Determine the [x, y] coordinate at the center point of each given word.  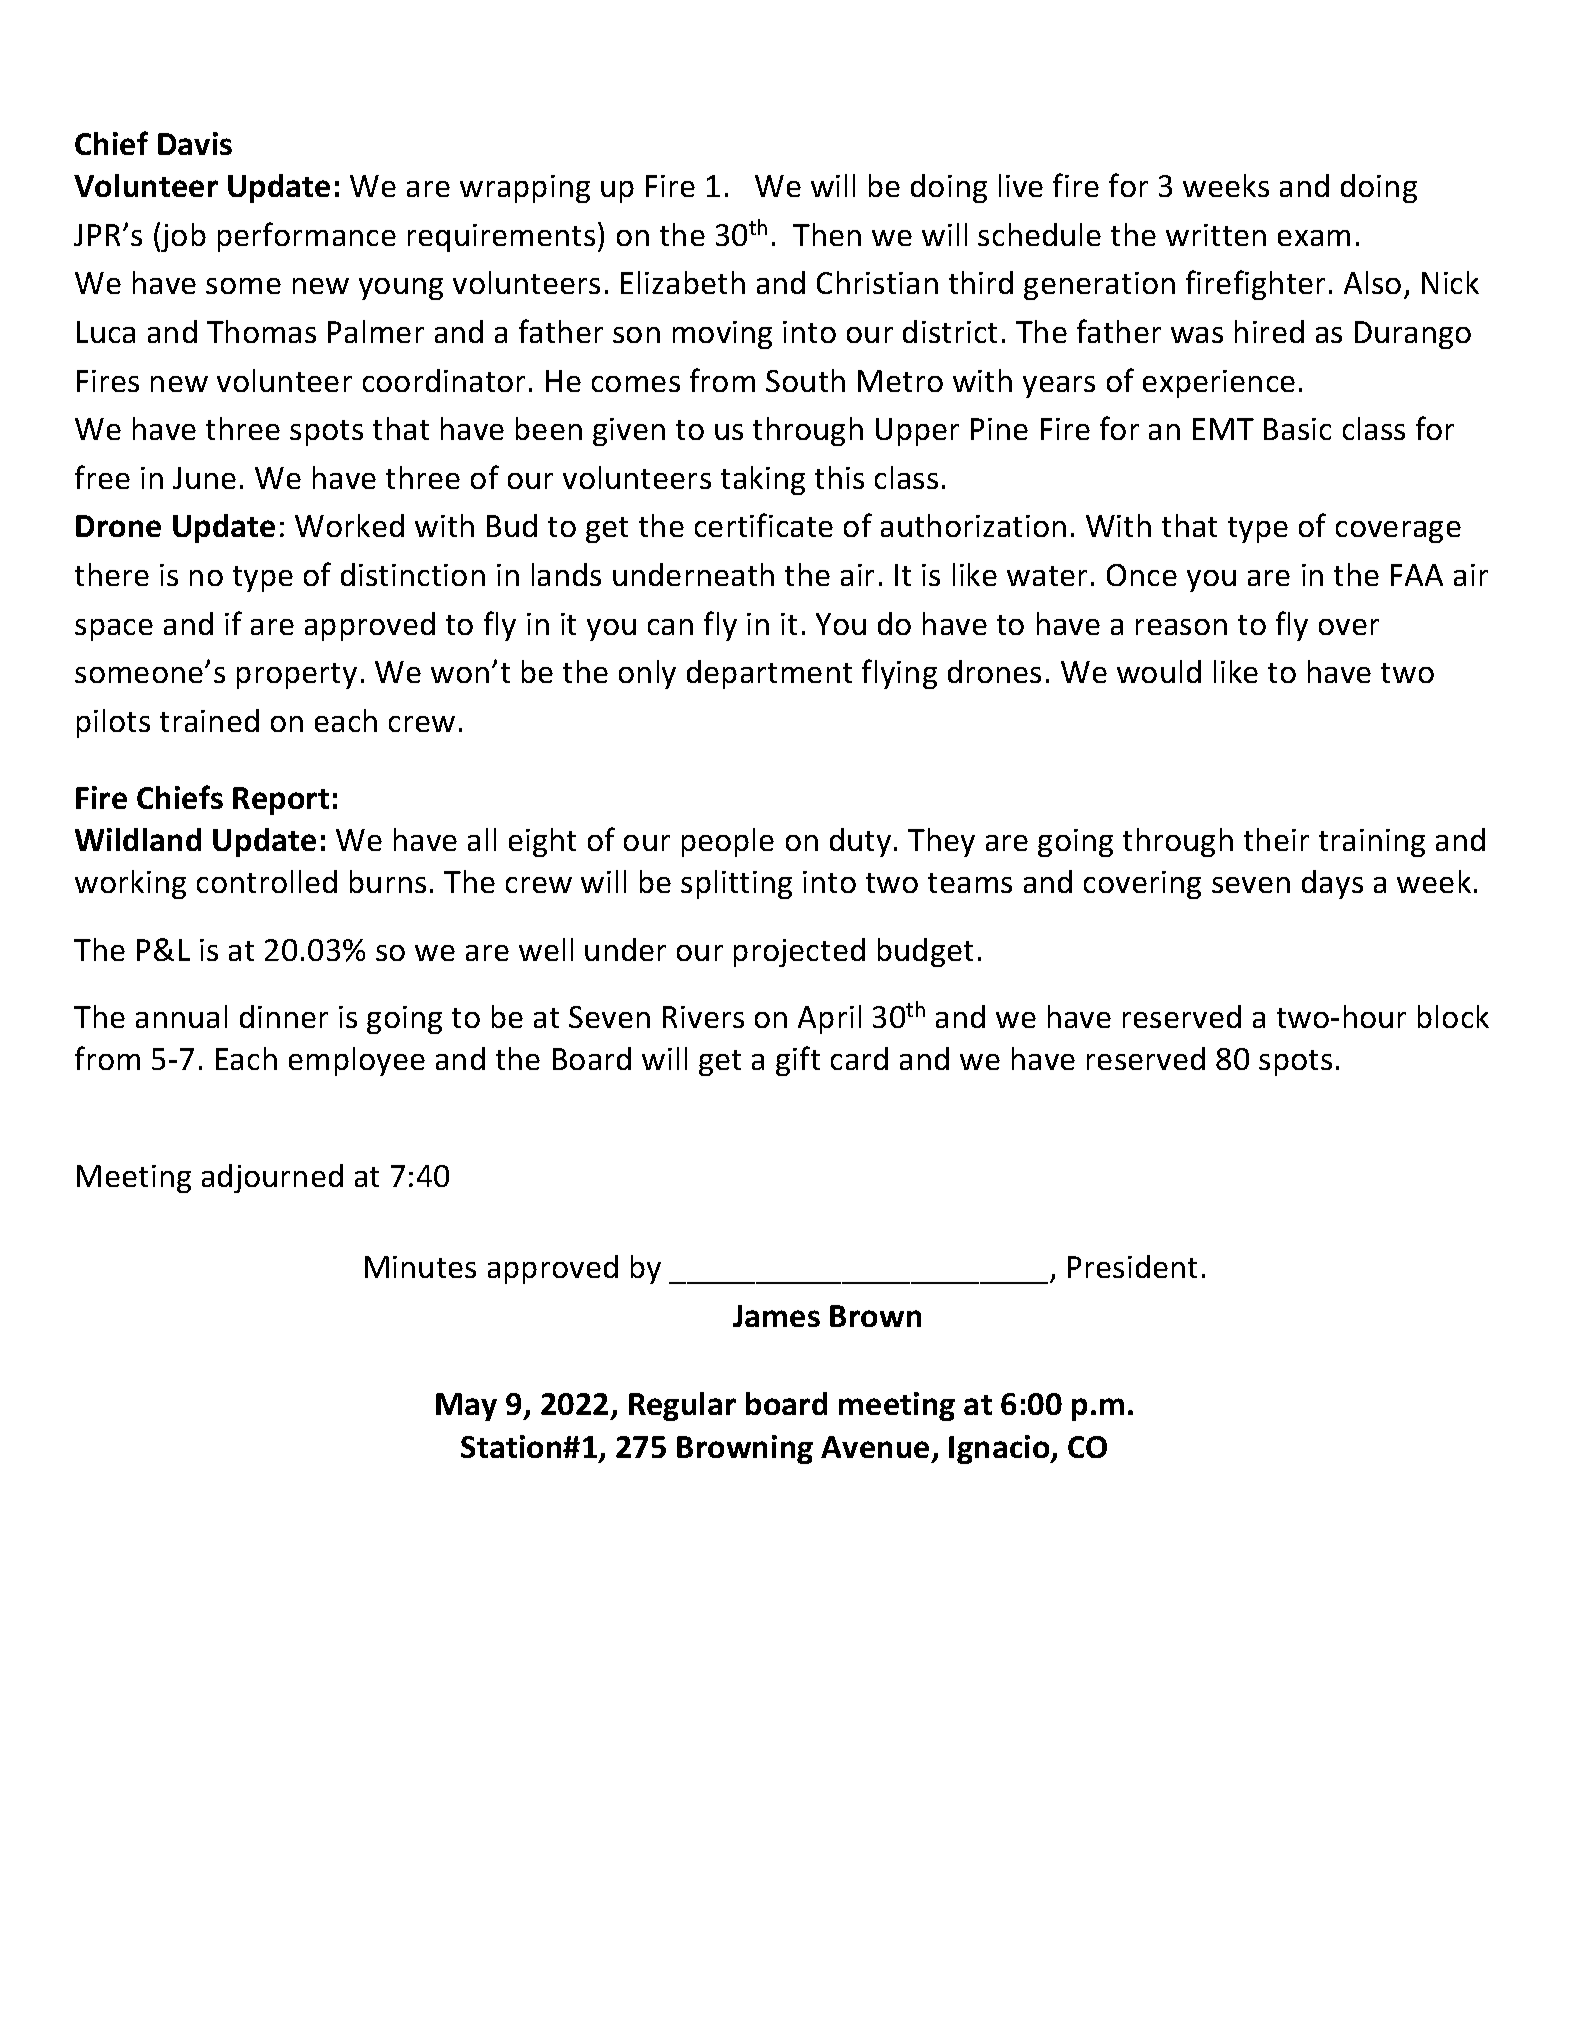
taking [763, 480]
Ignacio [1000, 1449]
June [204, 478]
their [1276, 839]
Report [281, 801]
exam [1314, 238]
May [466, 1407]
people [728, 842]
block [1453, 1016]
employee [357, 1061]
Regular [682, 1406]
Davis [195, 143]
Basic [1297, 429]
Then [827, 234]
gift [798, 1061]
